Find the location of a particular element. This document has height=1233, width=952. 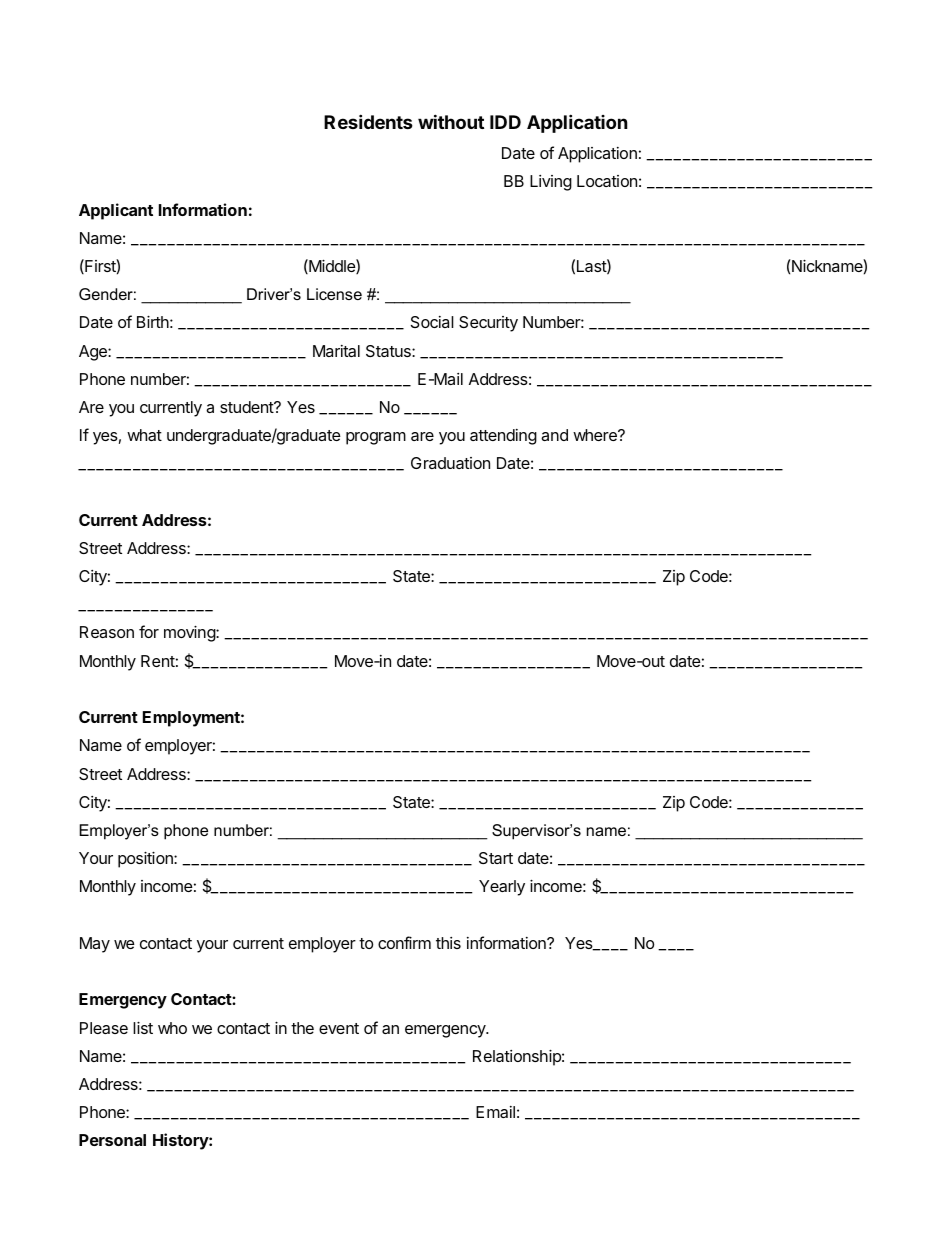

Personal is located at coordinates (112, 1140).
